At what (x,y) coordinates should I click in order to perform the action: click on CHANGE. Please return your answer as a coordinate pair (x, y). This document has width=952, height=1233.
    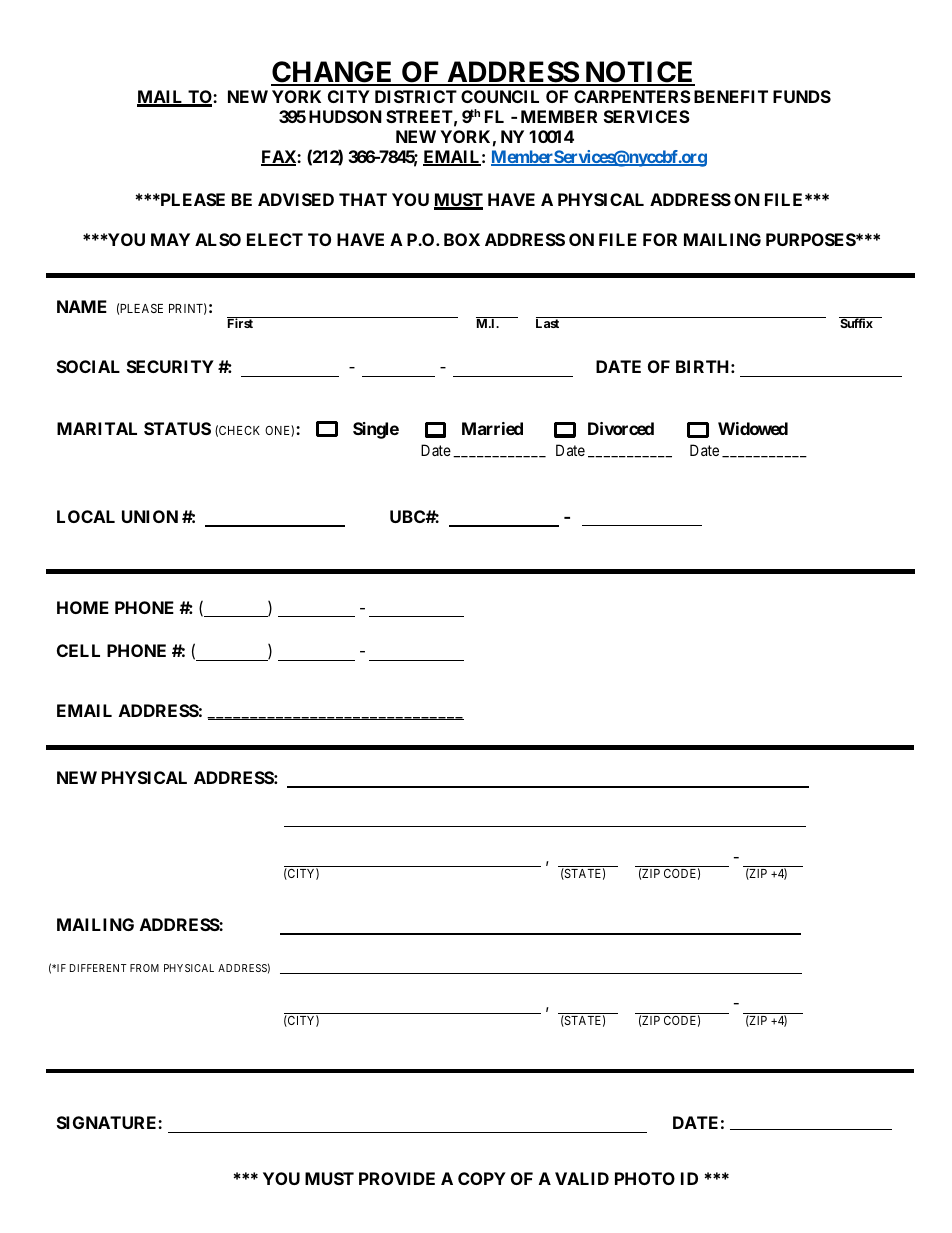
    Looking at the image, I should click on (333, 73).
